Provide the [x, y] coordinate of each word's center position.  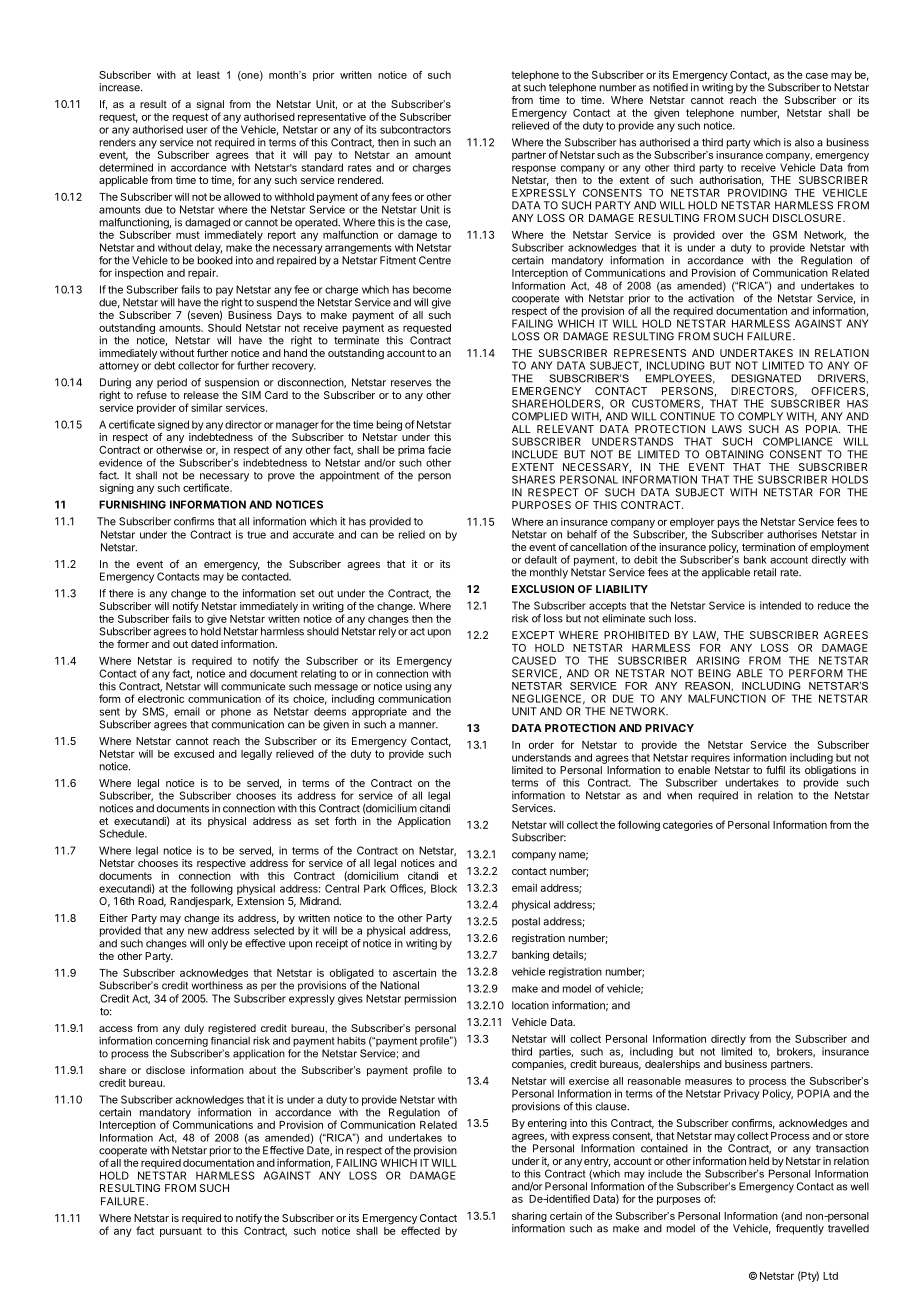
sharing [529, 1217]
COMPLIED [540, 416]
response [534, 169]
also [804, 142]
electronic [161, 698]
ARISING [718, 660]
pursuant [181, 1232]
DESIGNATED [766, 378]
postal [526, 922]
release [201, 395]
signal [210, 106]
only [218, 944]
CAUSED [534, 660]
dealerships [672, 1065]
